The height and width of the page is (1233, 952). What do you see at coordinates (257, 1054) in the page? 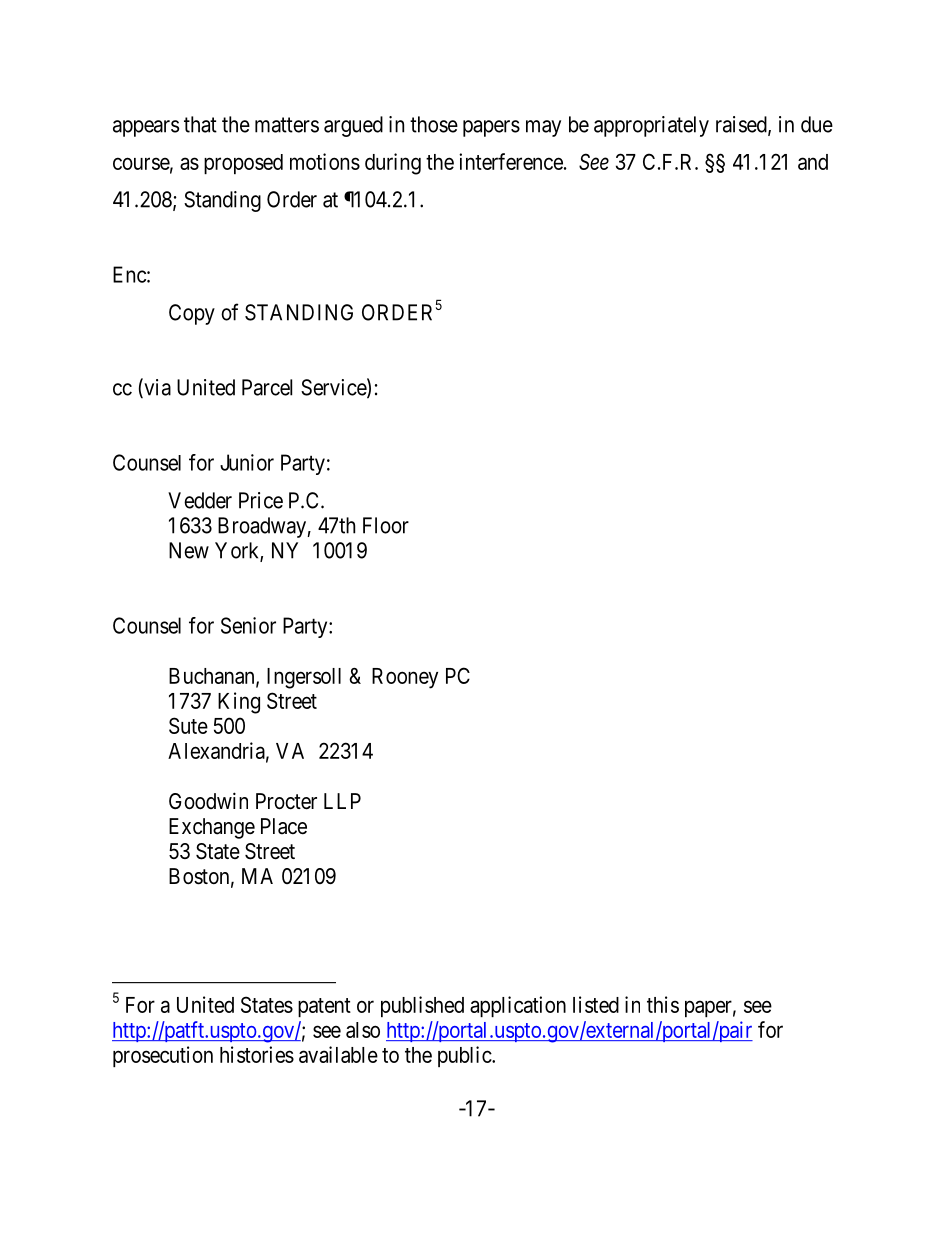
I see `histories` at bounding box center [257, 1054].
